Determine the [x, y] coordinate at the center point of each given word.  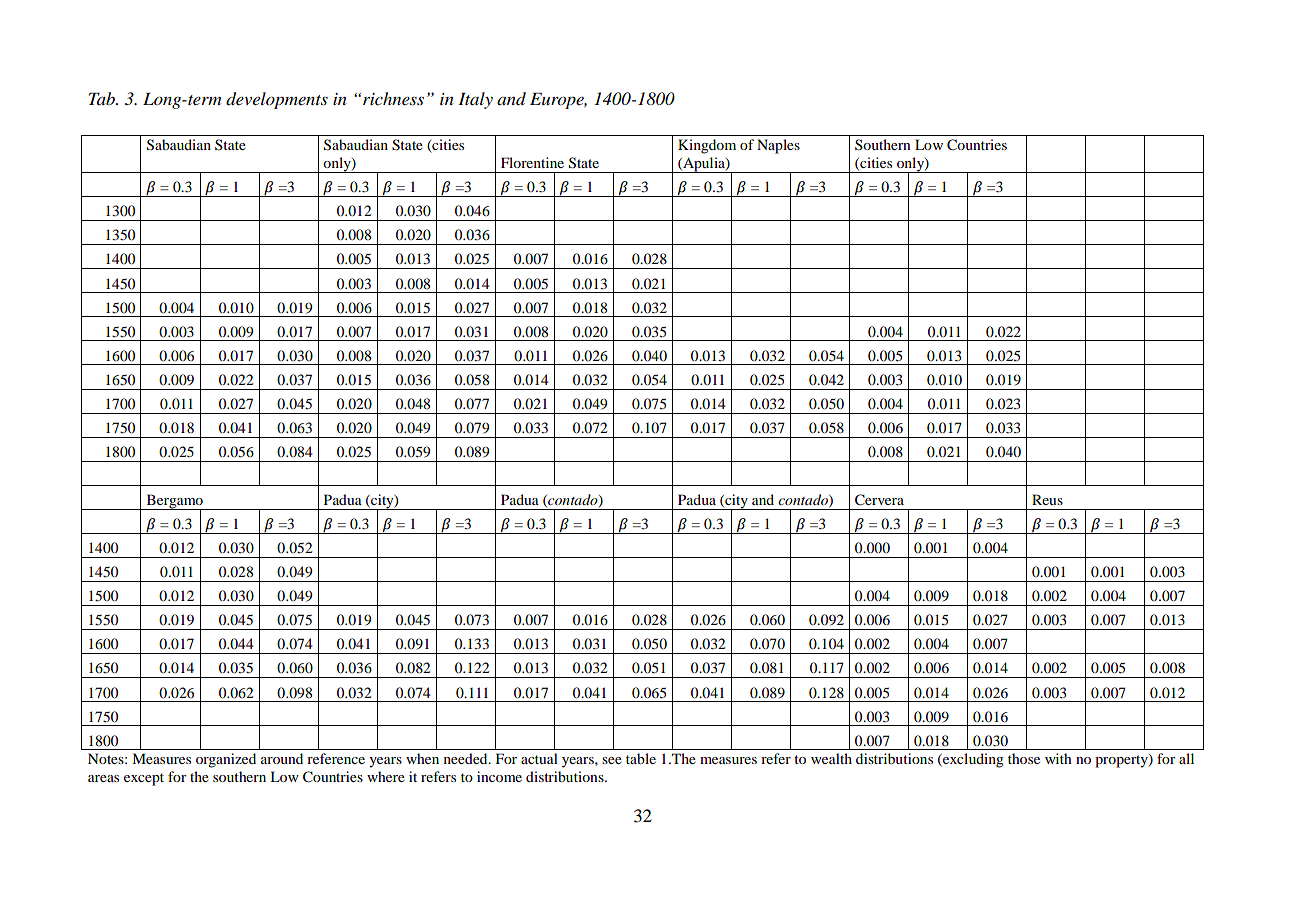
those [1024, 758]
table [641, 758]
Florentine [532, 162]
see [612, 760]
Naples [778, 146]
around [282, 758]
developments [277, 100]
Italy [475, 100]
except [144, 779]
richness [393, 98]
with [1058, 758]
